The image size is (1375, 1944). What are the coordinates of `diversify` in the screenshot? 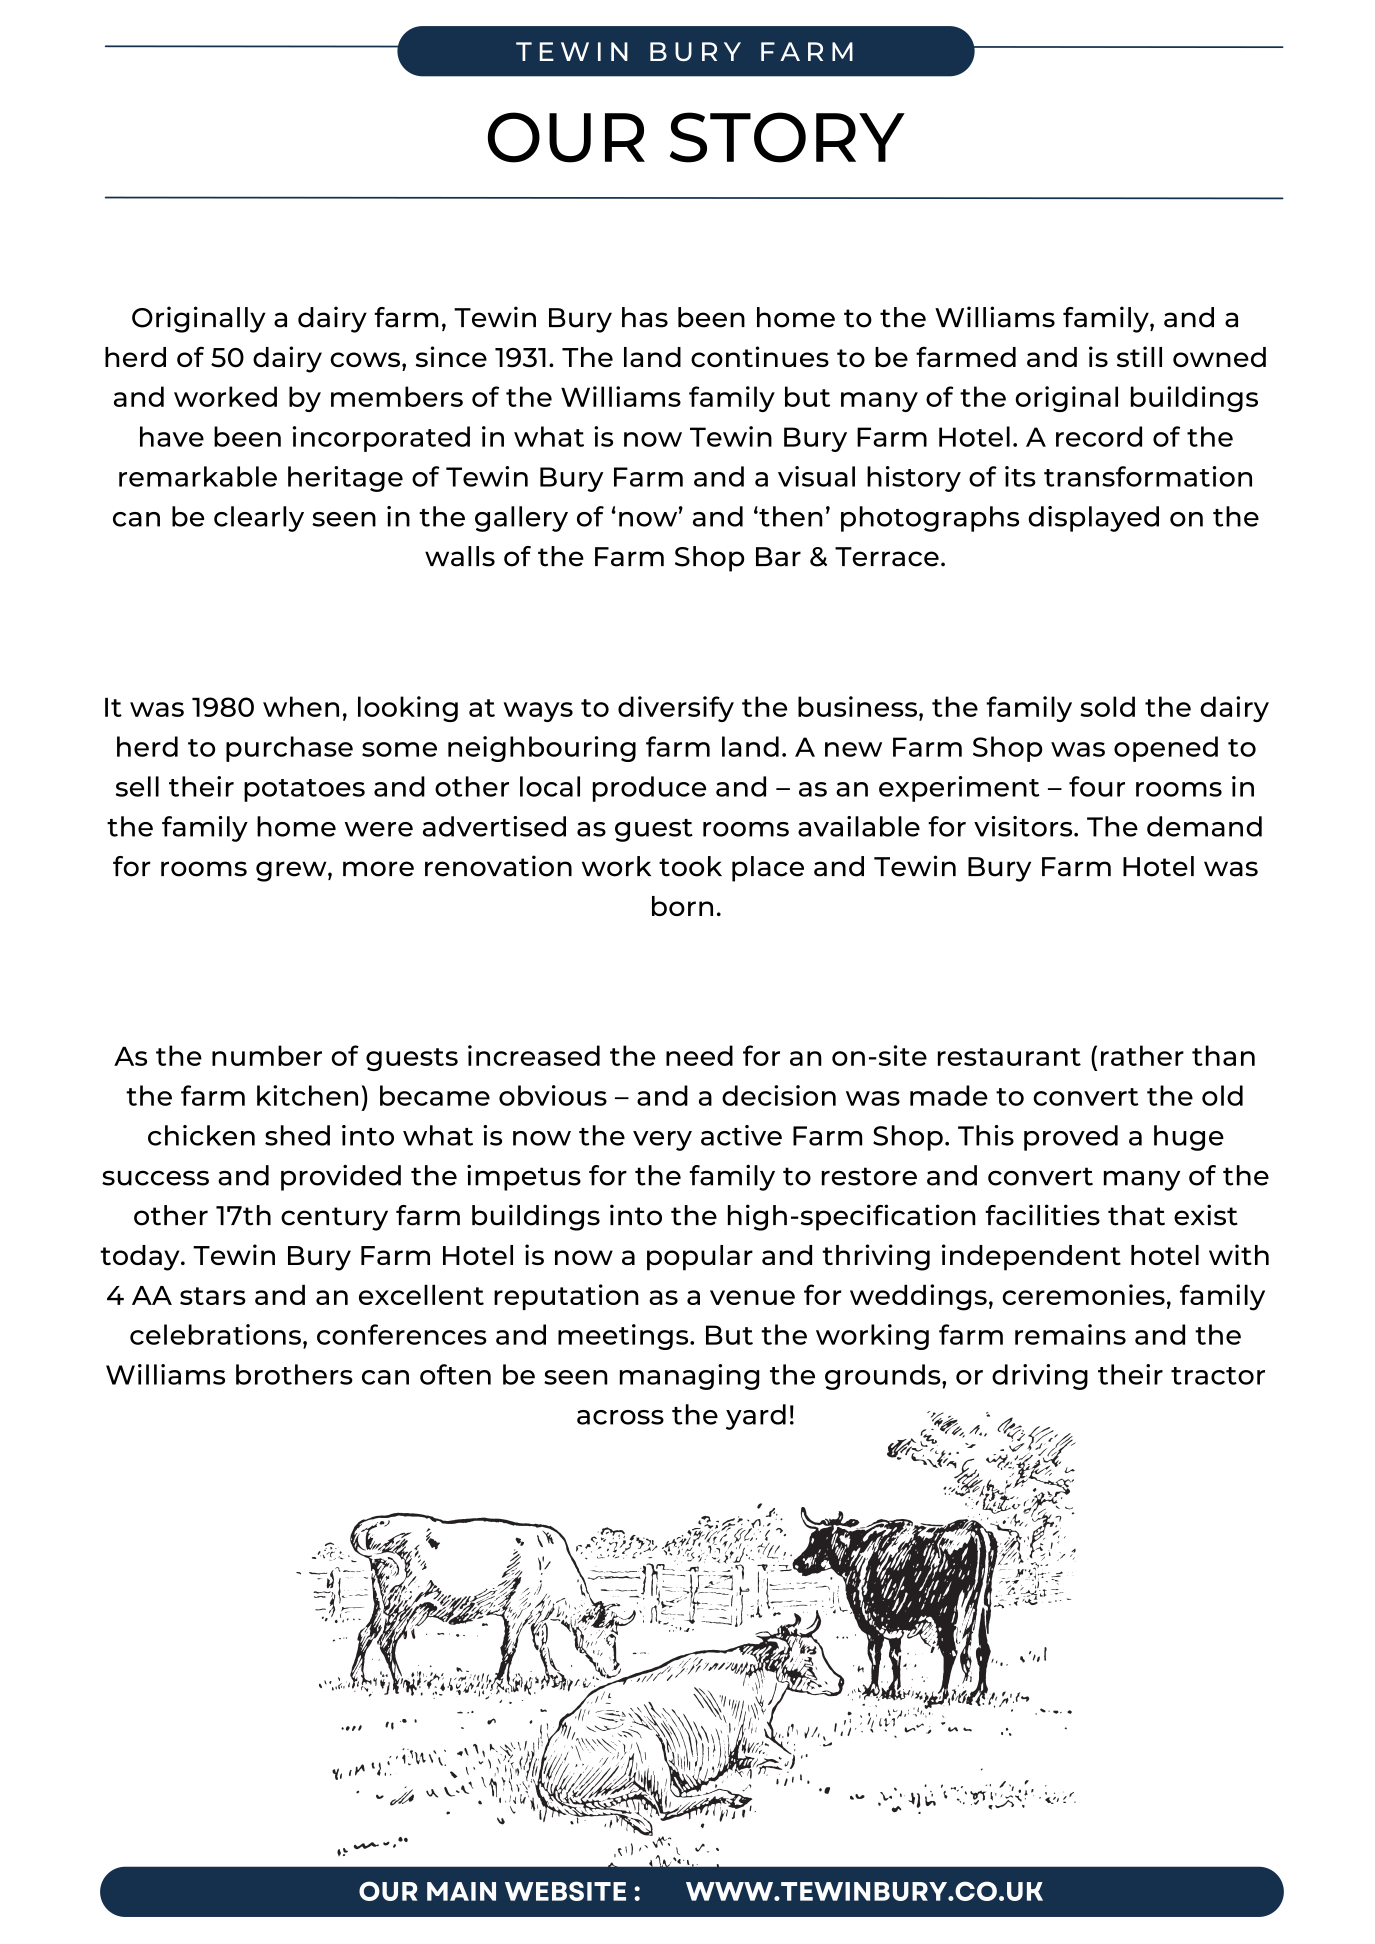 It's located at (676, 709).
